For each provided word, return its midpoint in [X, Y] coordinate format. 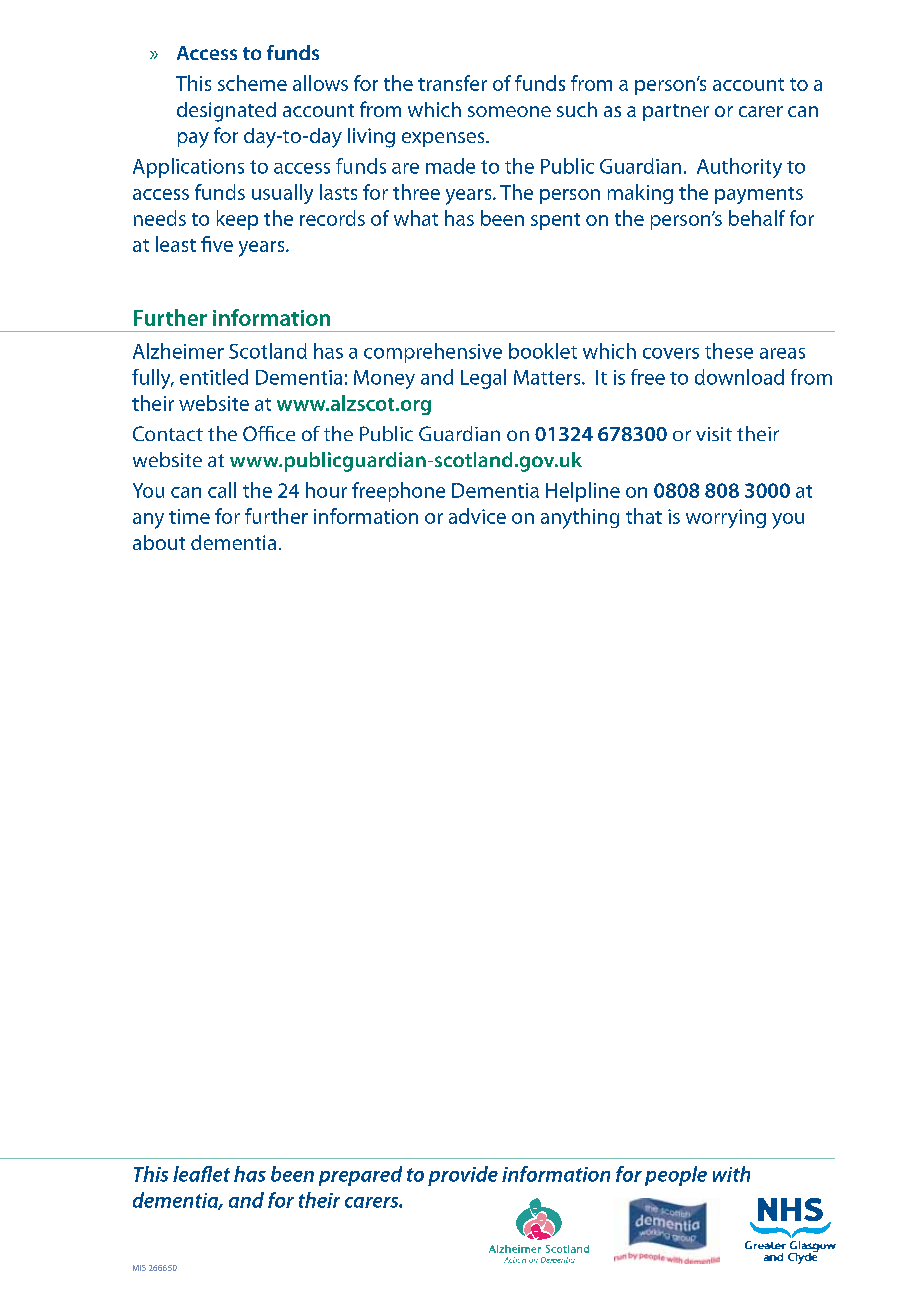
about [159, 542]
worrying [726, 518]
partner [676, 112]
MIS [139, 1268]
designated [226, 112]
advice [477, 516]
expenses [444, 139]
